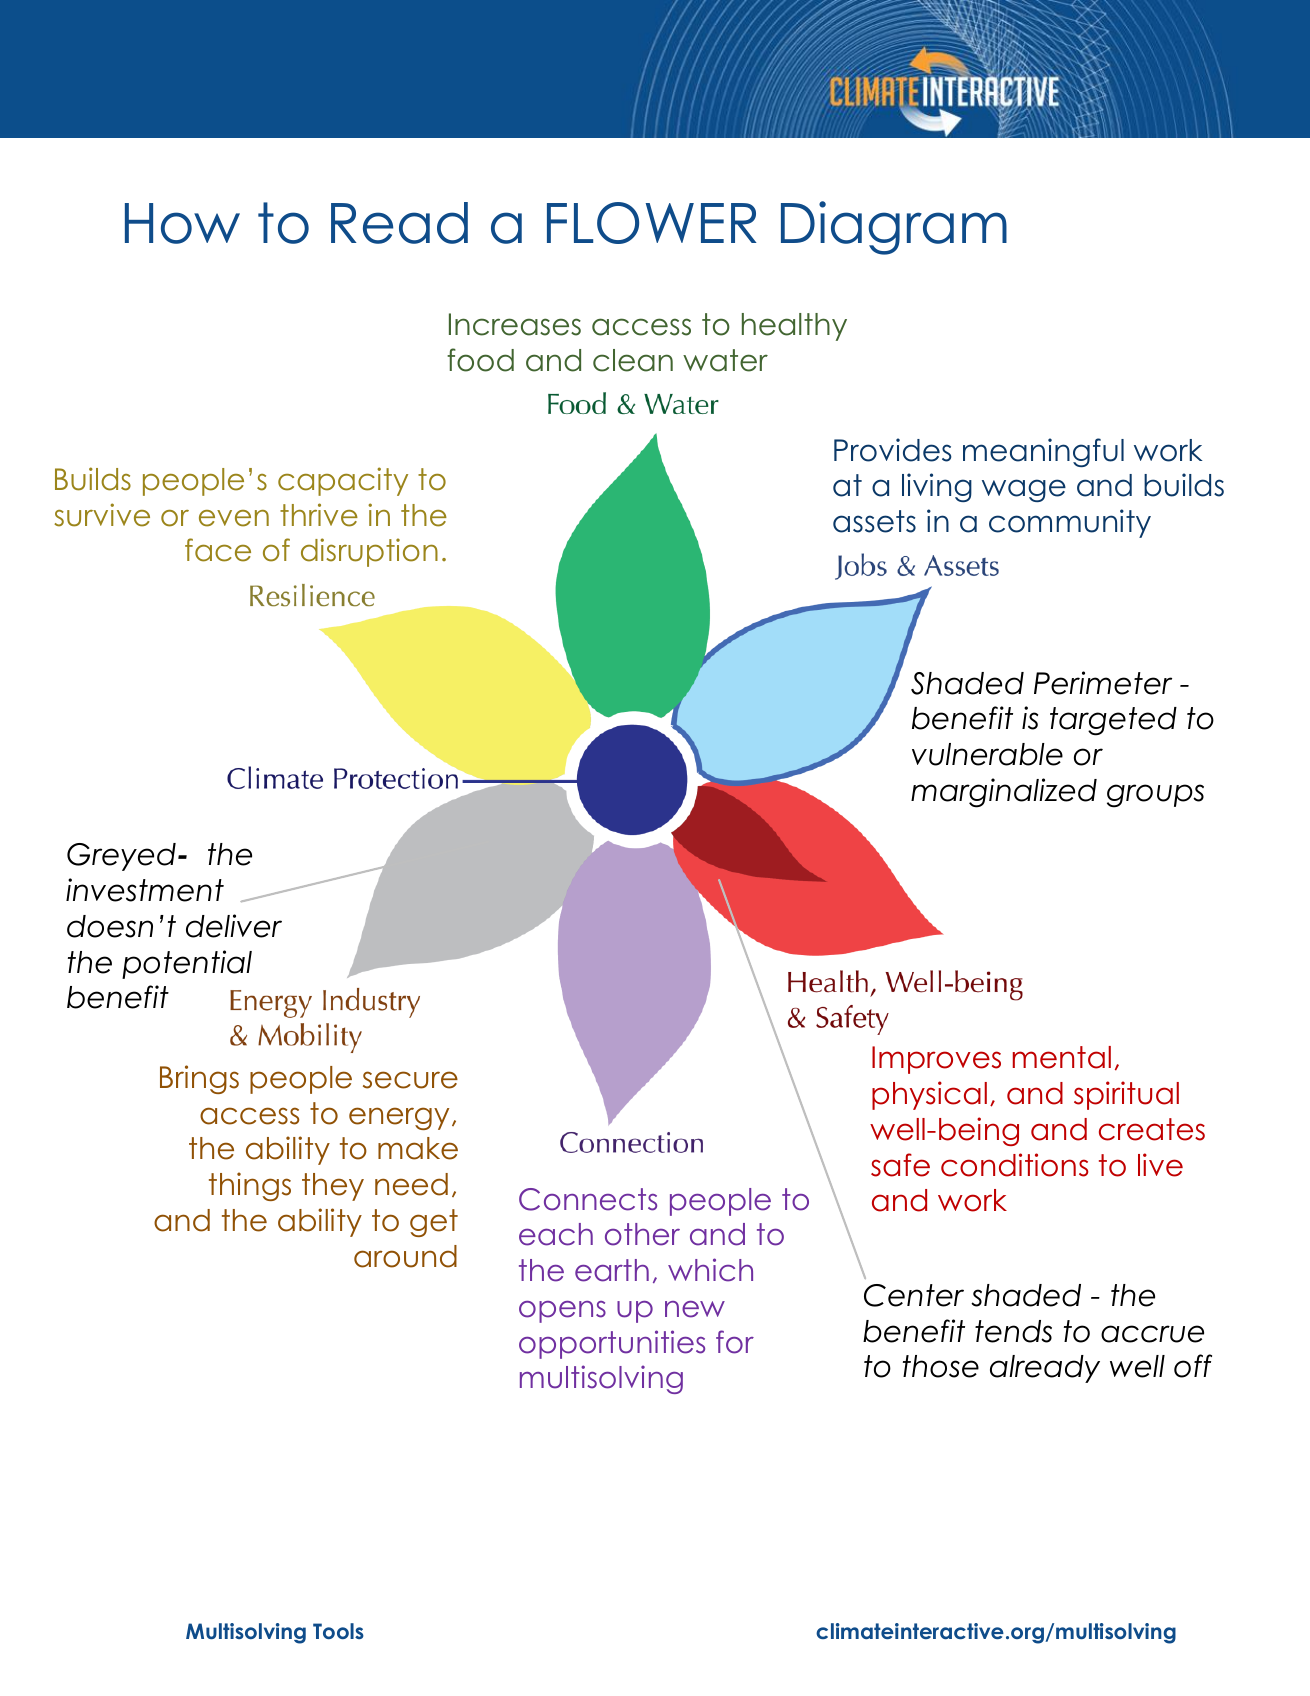  Describe the element at coordinates (182, 223) in the screenshot. I see `How` at that location.
